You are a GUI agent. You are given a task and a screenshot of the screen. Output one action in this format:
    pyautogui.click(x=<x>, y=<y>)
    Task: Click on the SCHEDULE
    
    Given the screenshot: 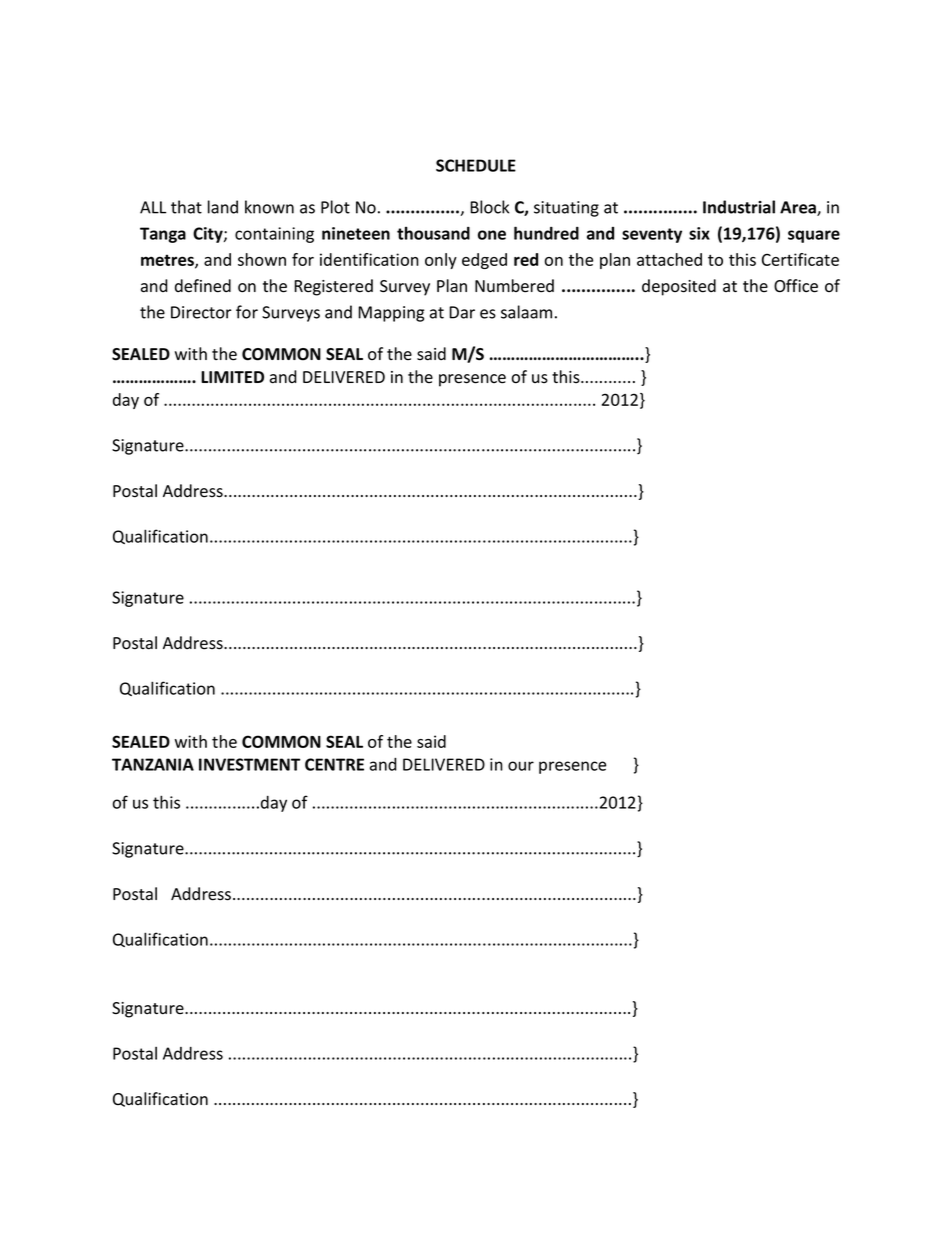 What is the action you would take?
    pyautogui.click(x=476, y=165)
